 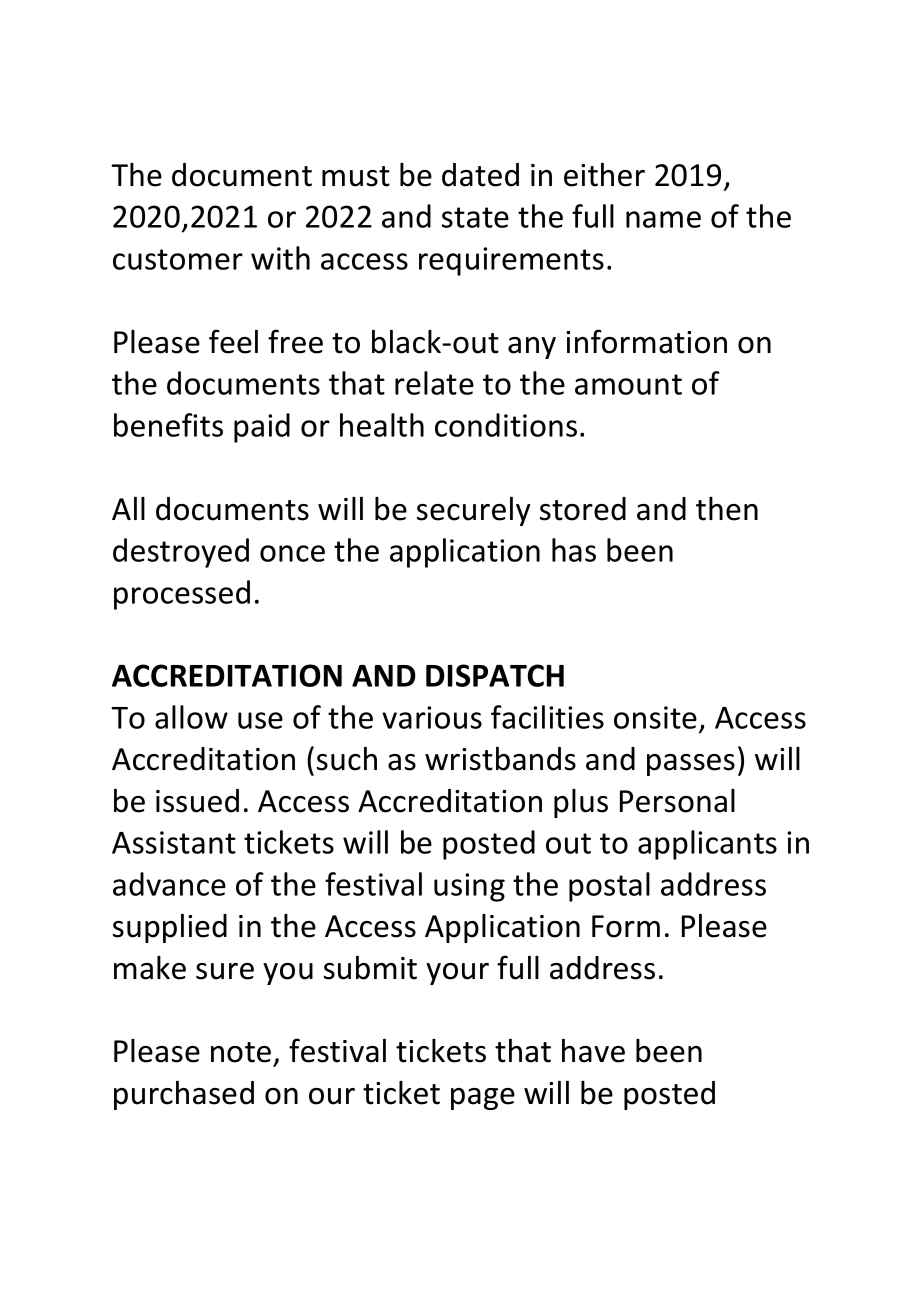 I want to click on name, so click(x=663, y=219).
